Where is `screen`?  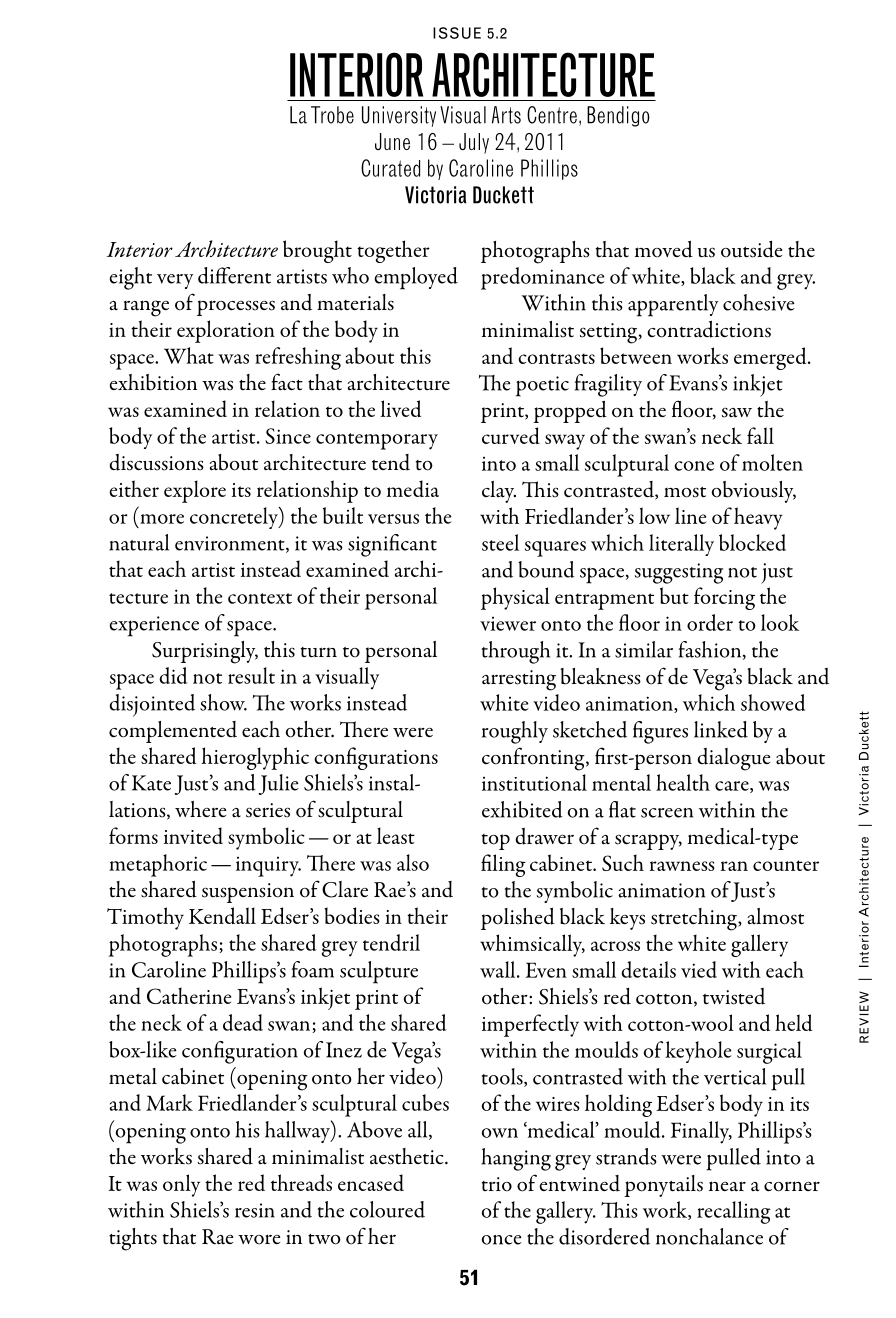
screen is located at coordinates (667, 813).
